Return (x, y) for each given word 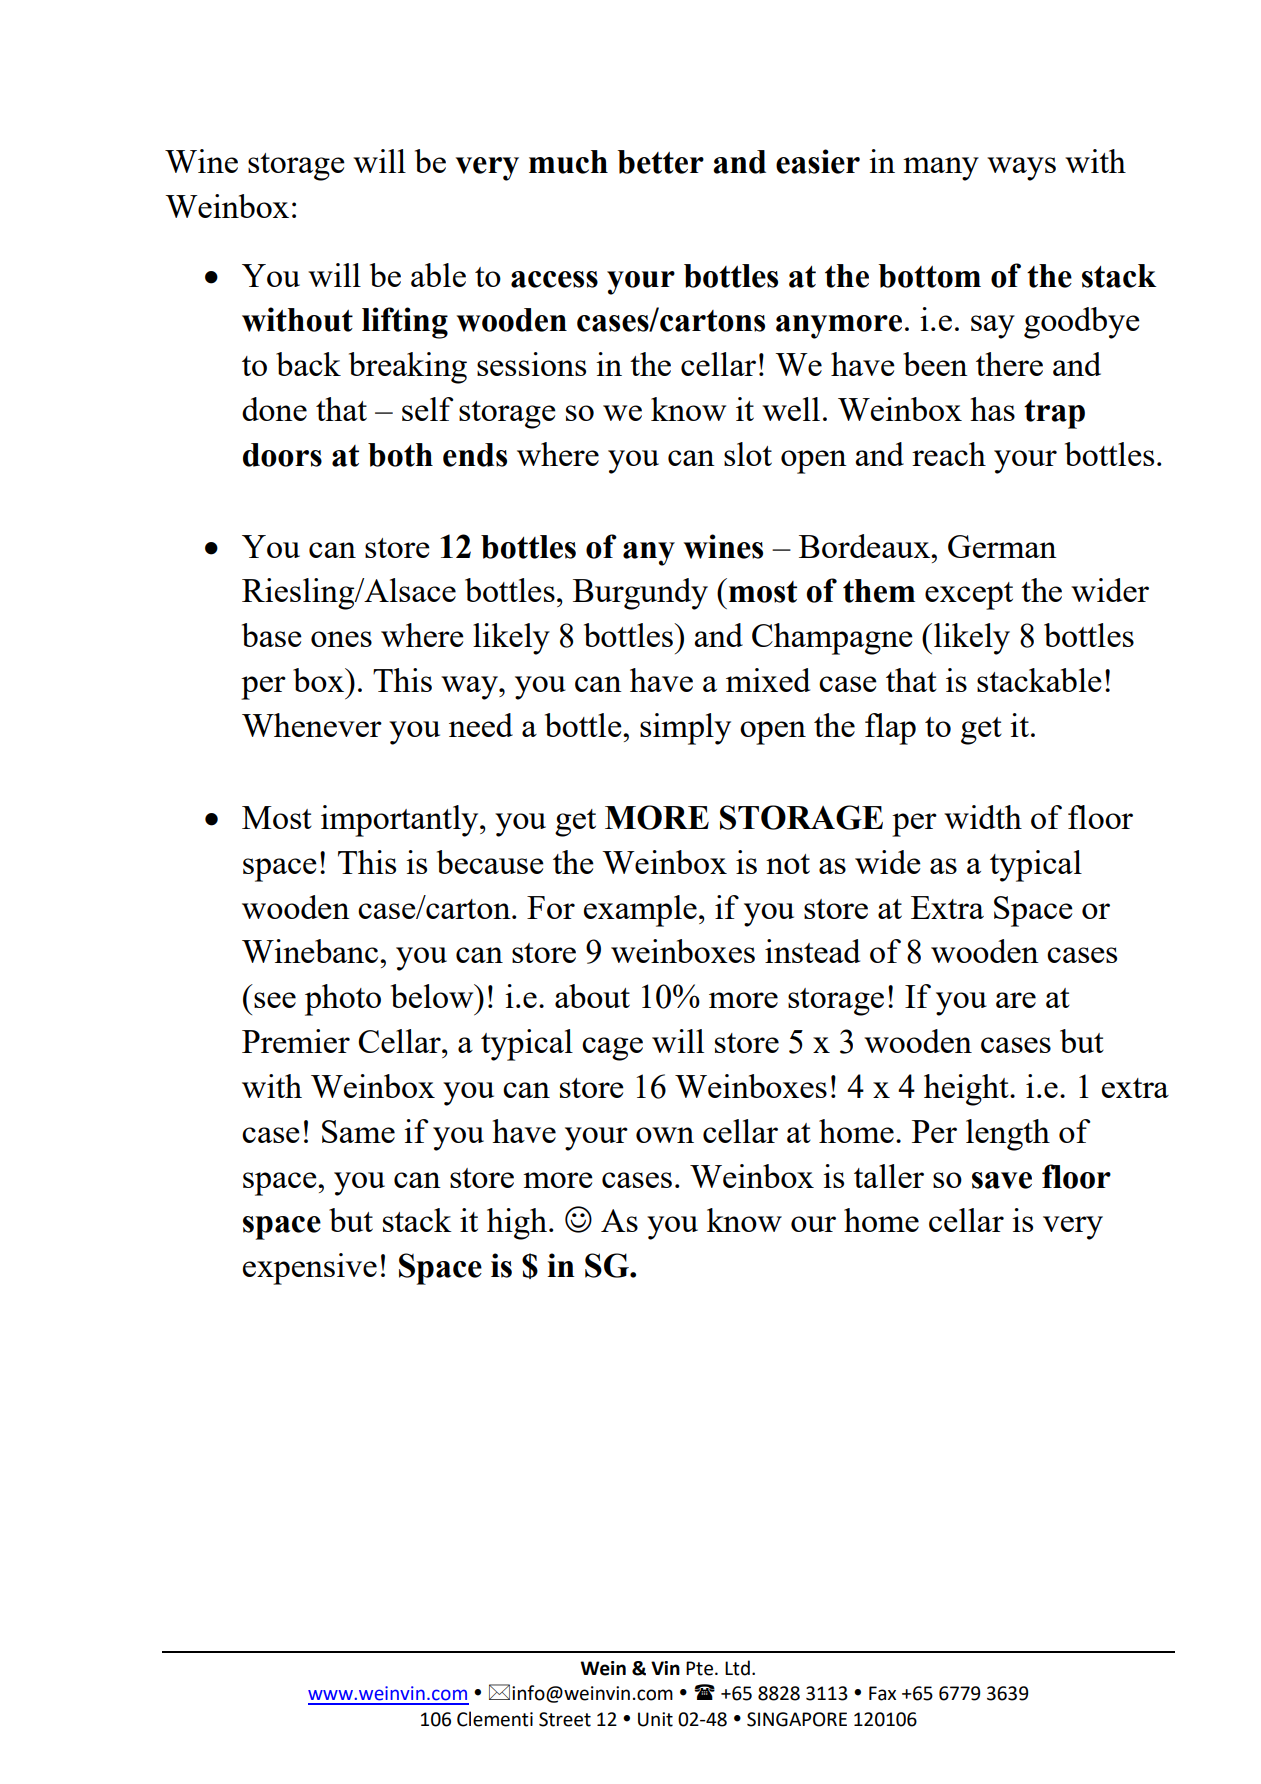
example (640, 911)
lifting (405, 323)
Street (565, 1719)
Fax (882, 1693)
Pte (699, 1668)
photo (343, 1000)
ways (1021, 169)
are (1016, 1000)
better (660, 162)
